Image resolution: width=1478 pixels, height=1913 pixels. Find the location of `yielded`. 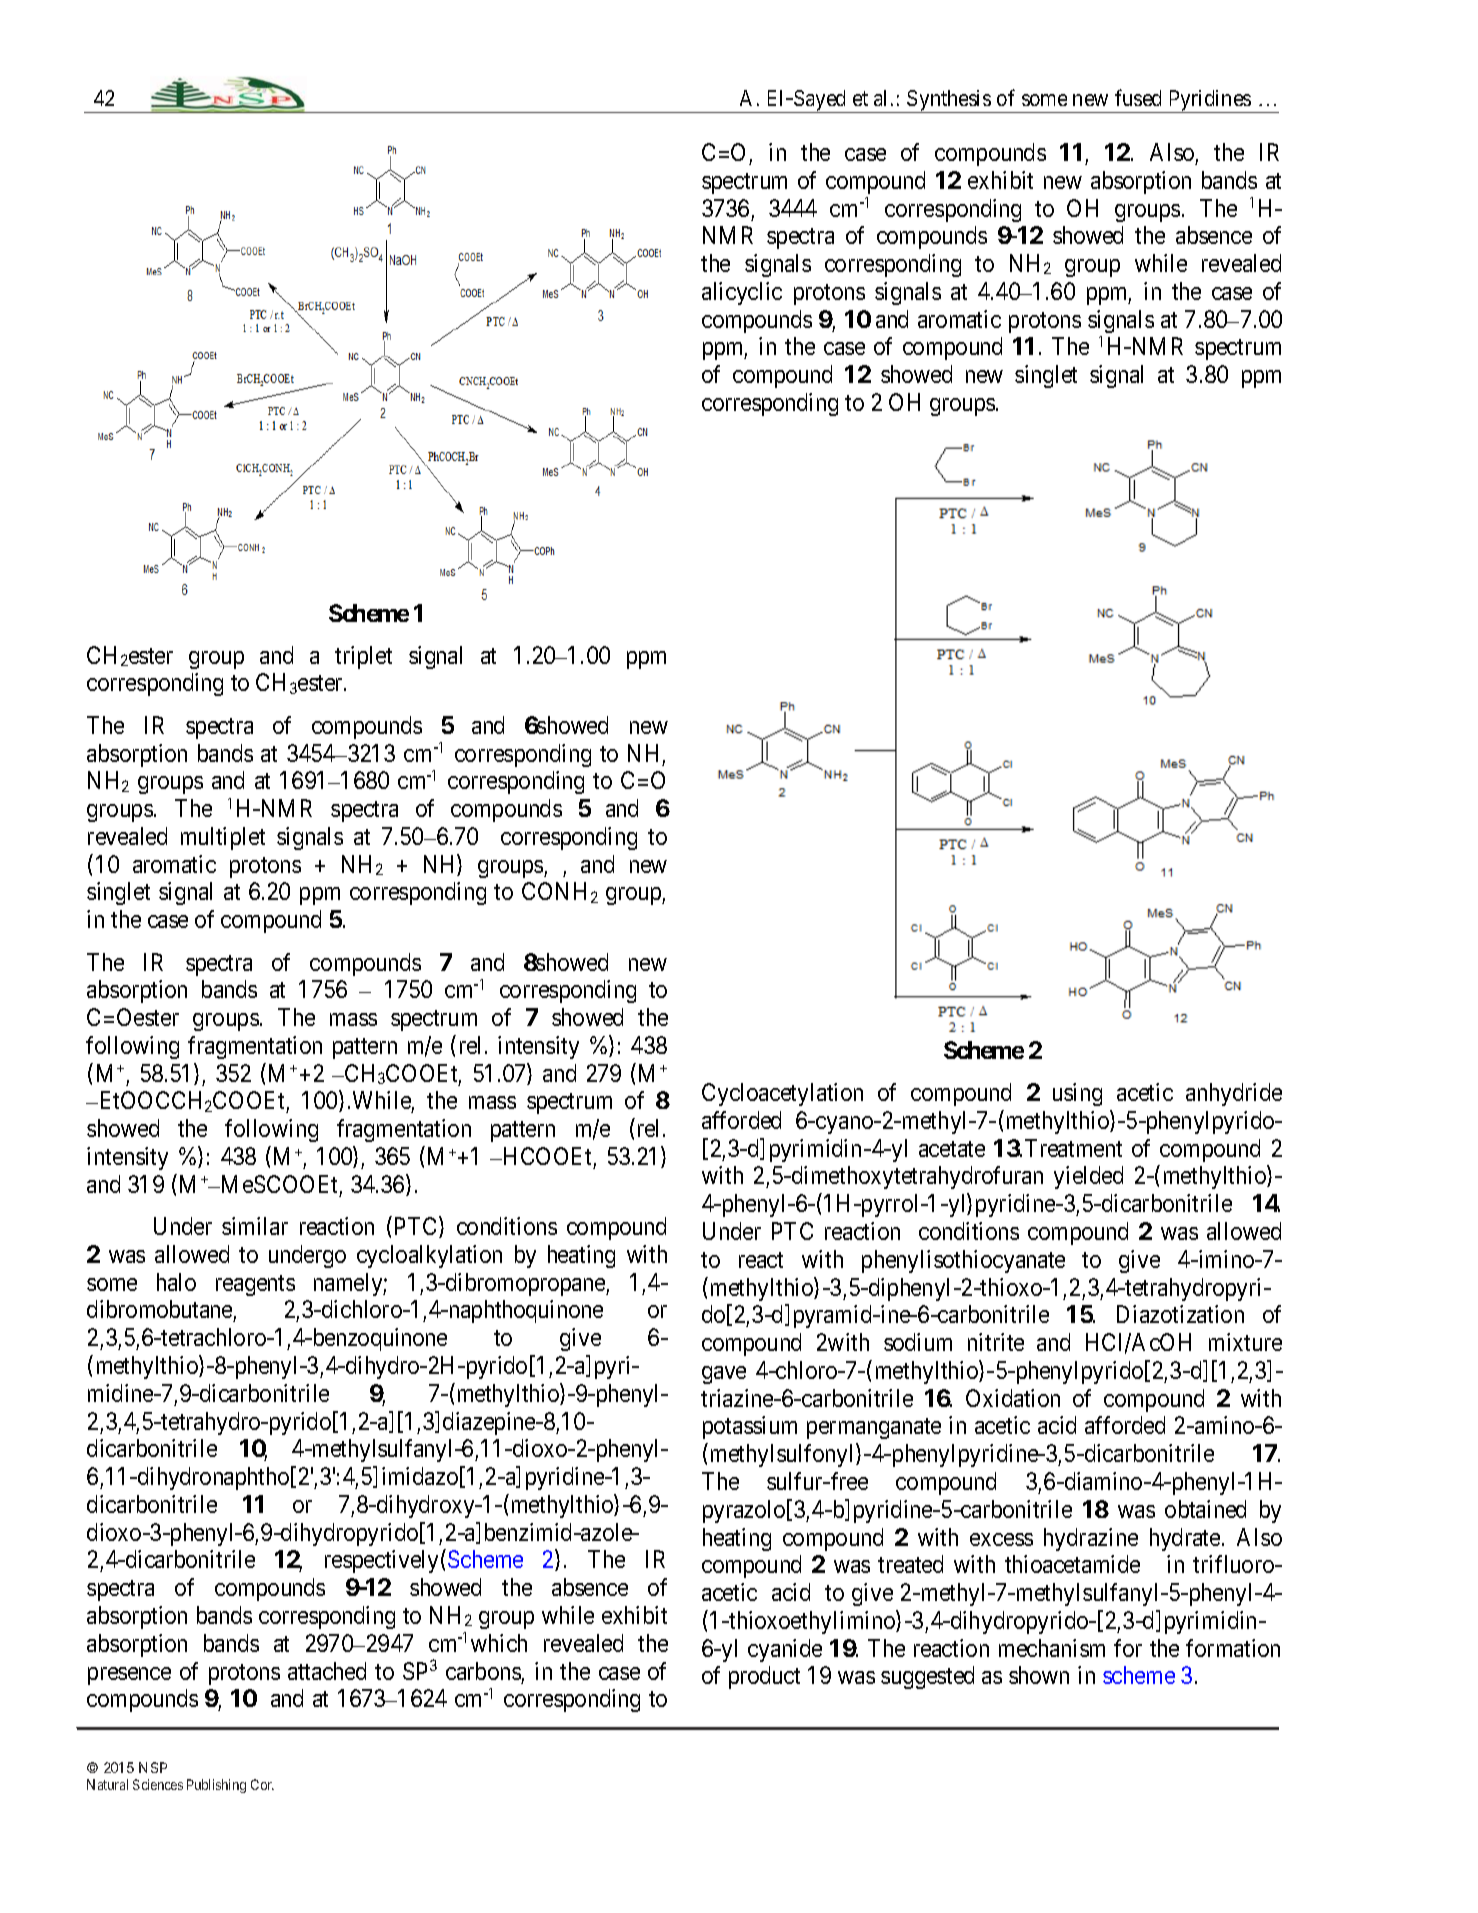

yielded is located at coordinates (1088, 1177).
